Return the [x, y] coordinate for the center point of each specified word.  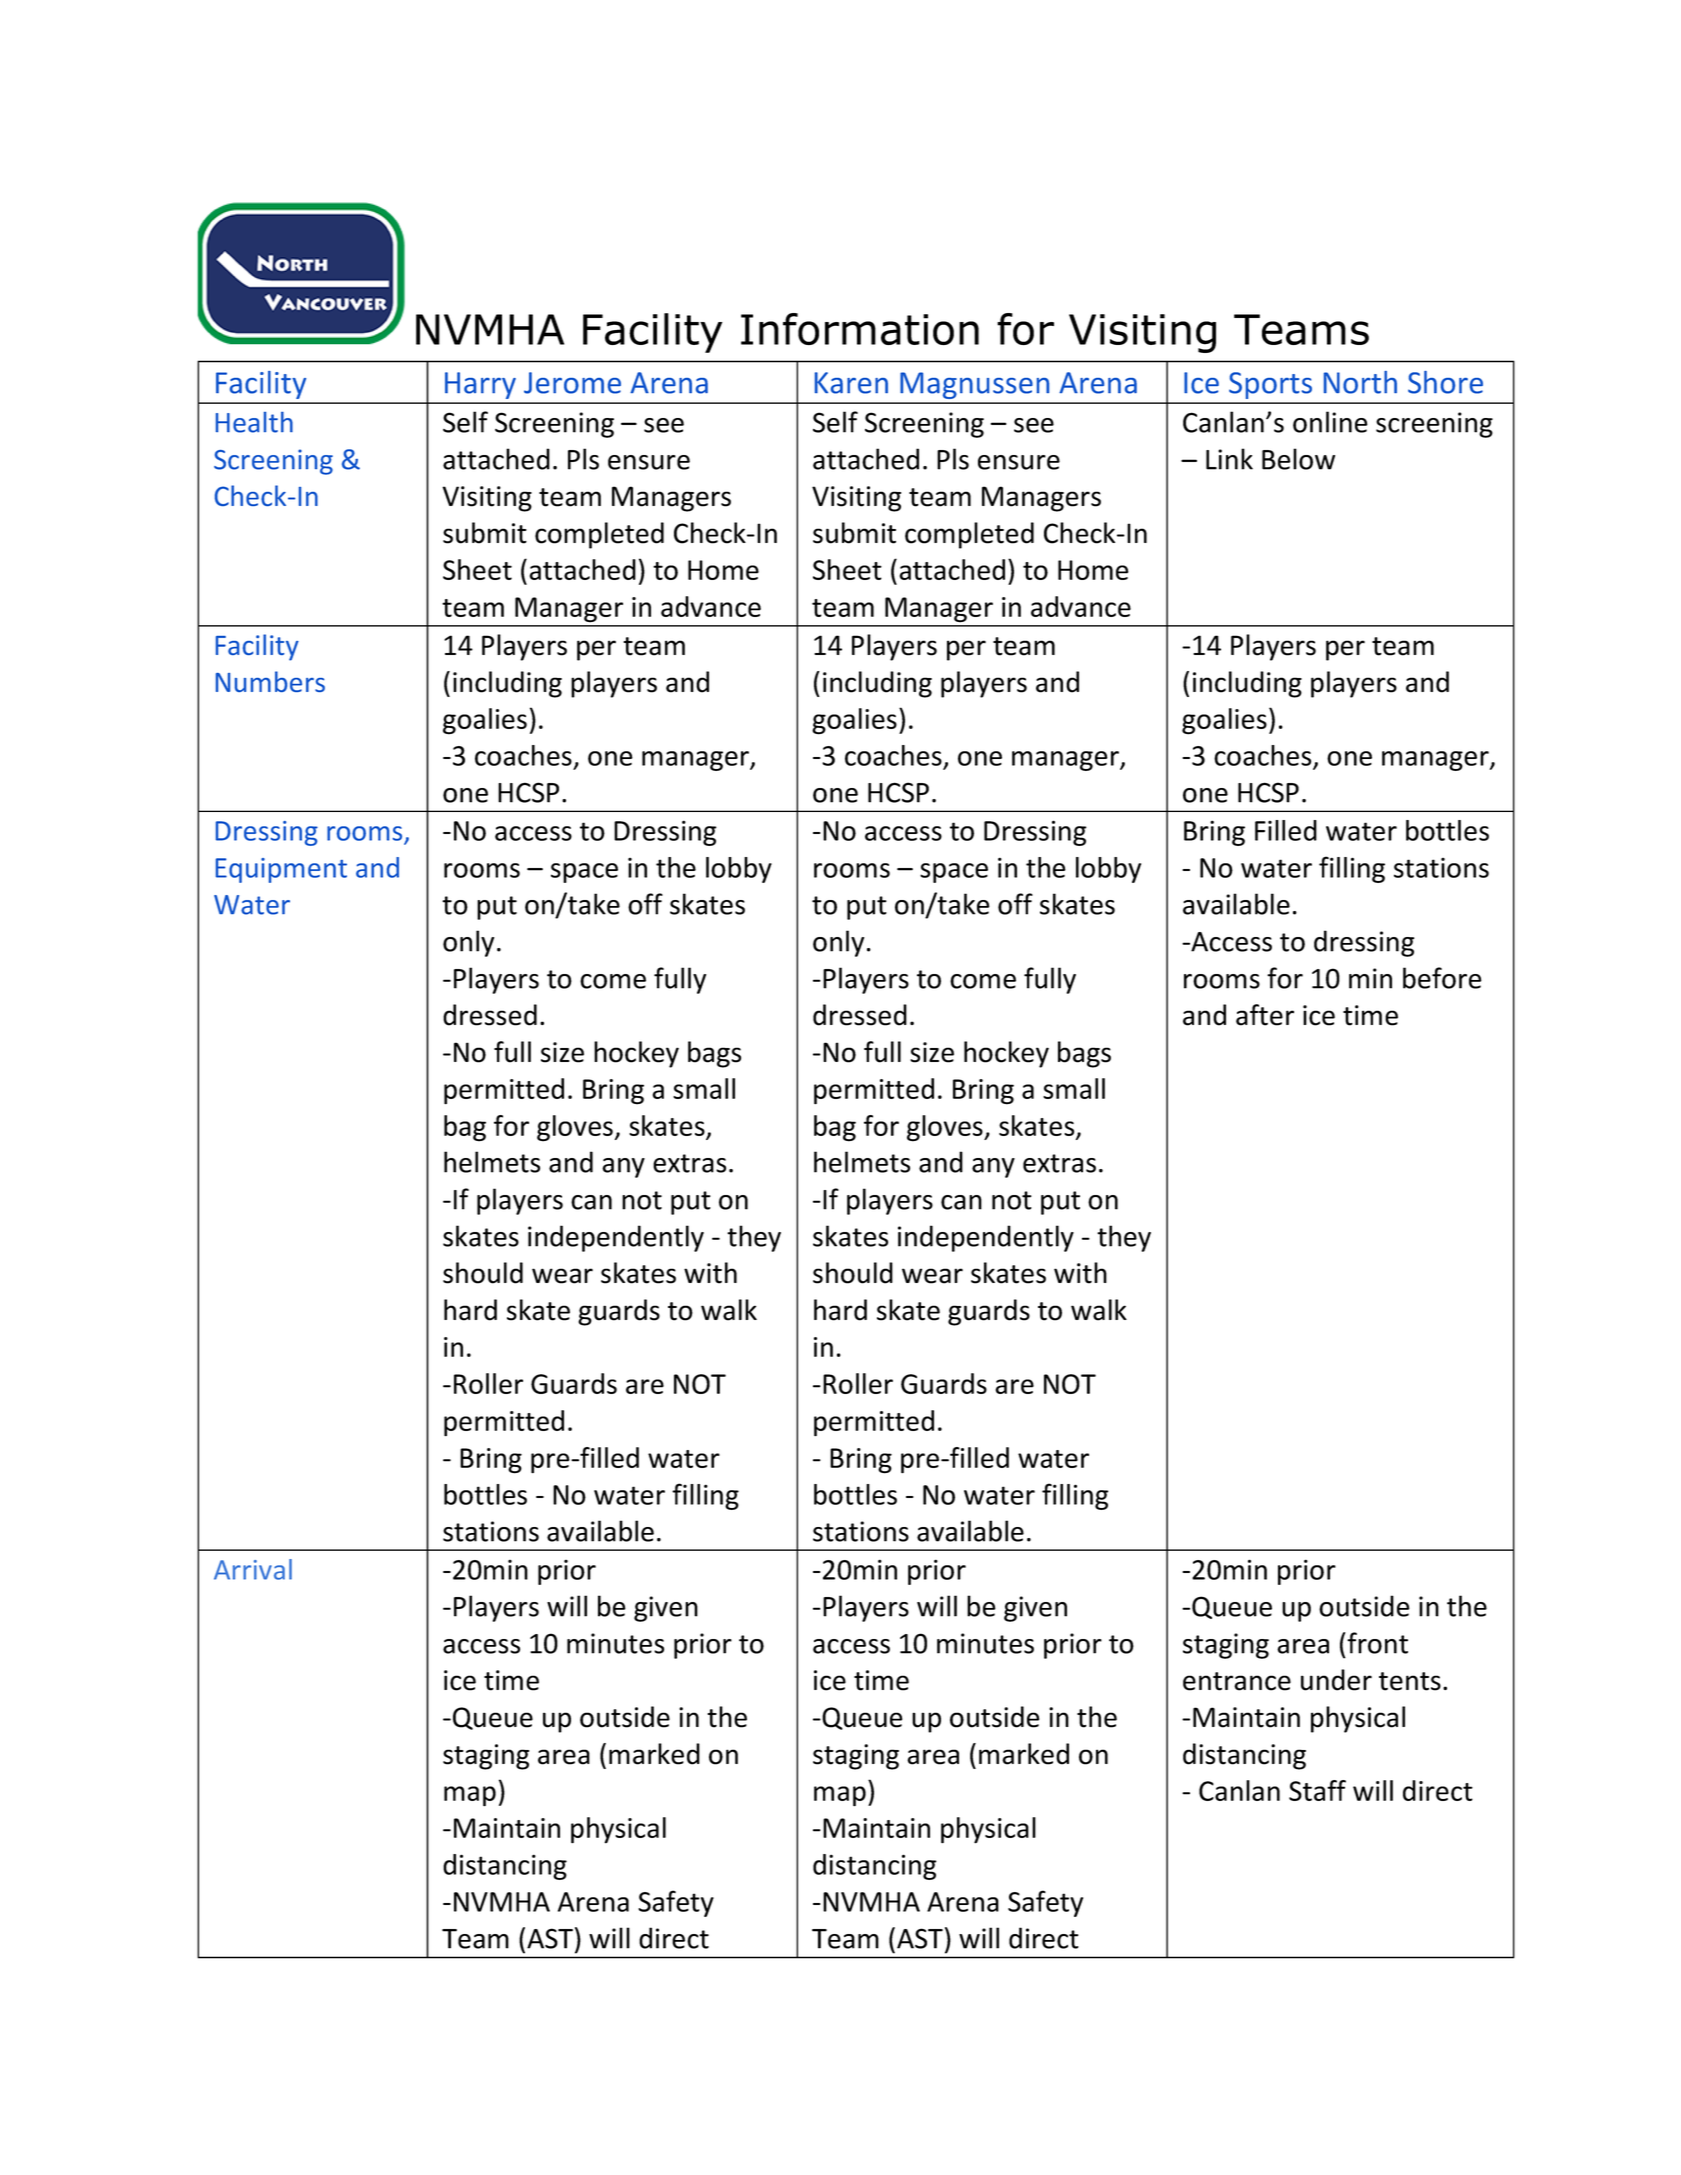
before [1442, 978]
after [1265, 1015]
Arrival [253, 1569]
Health [254, 422]
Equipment [281, 870]
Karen [851, 383]
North [1360, 382]
